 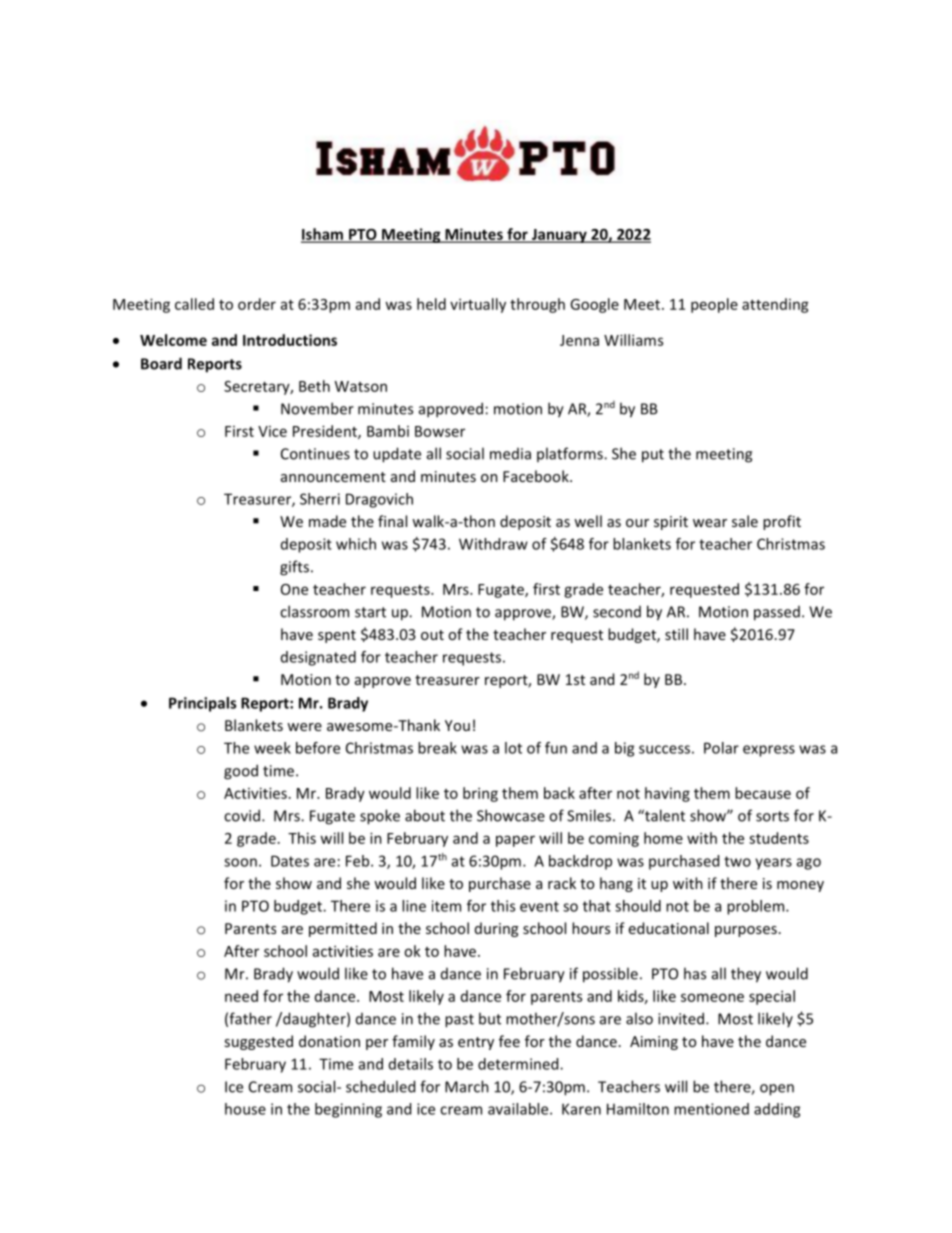 I want to click on March, so click(x=467, y=1086).
